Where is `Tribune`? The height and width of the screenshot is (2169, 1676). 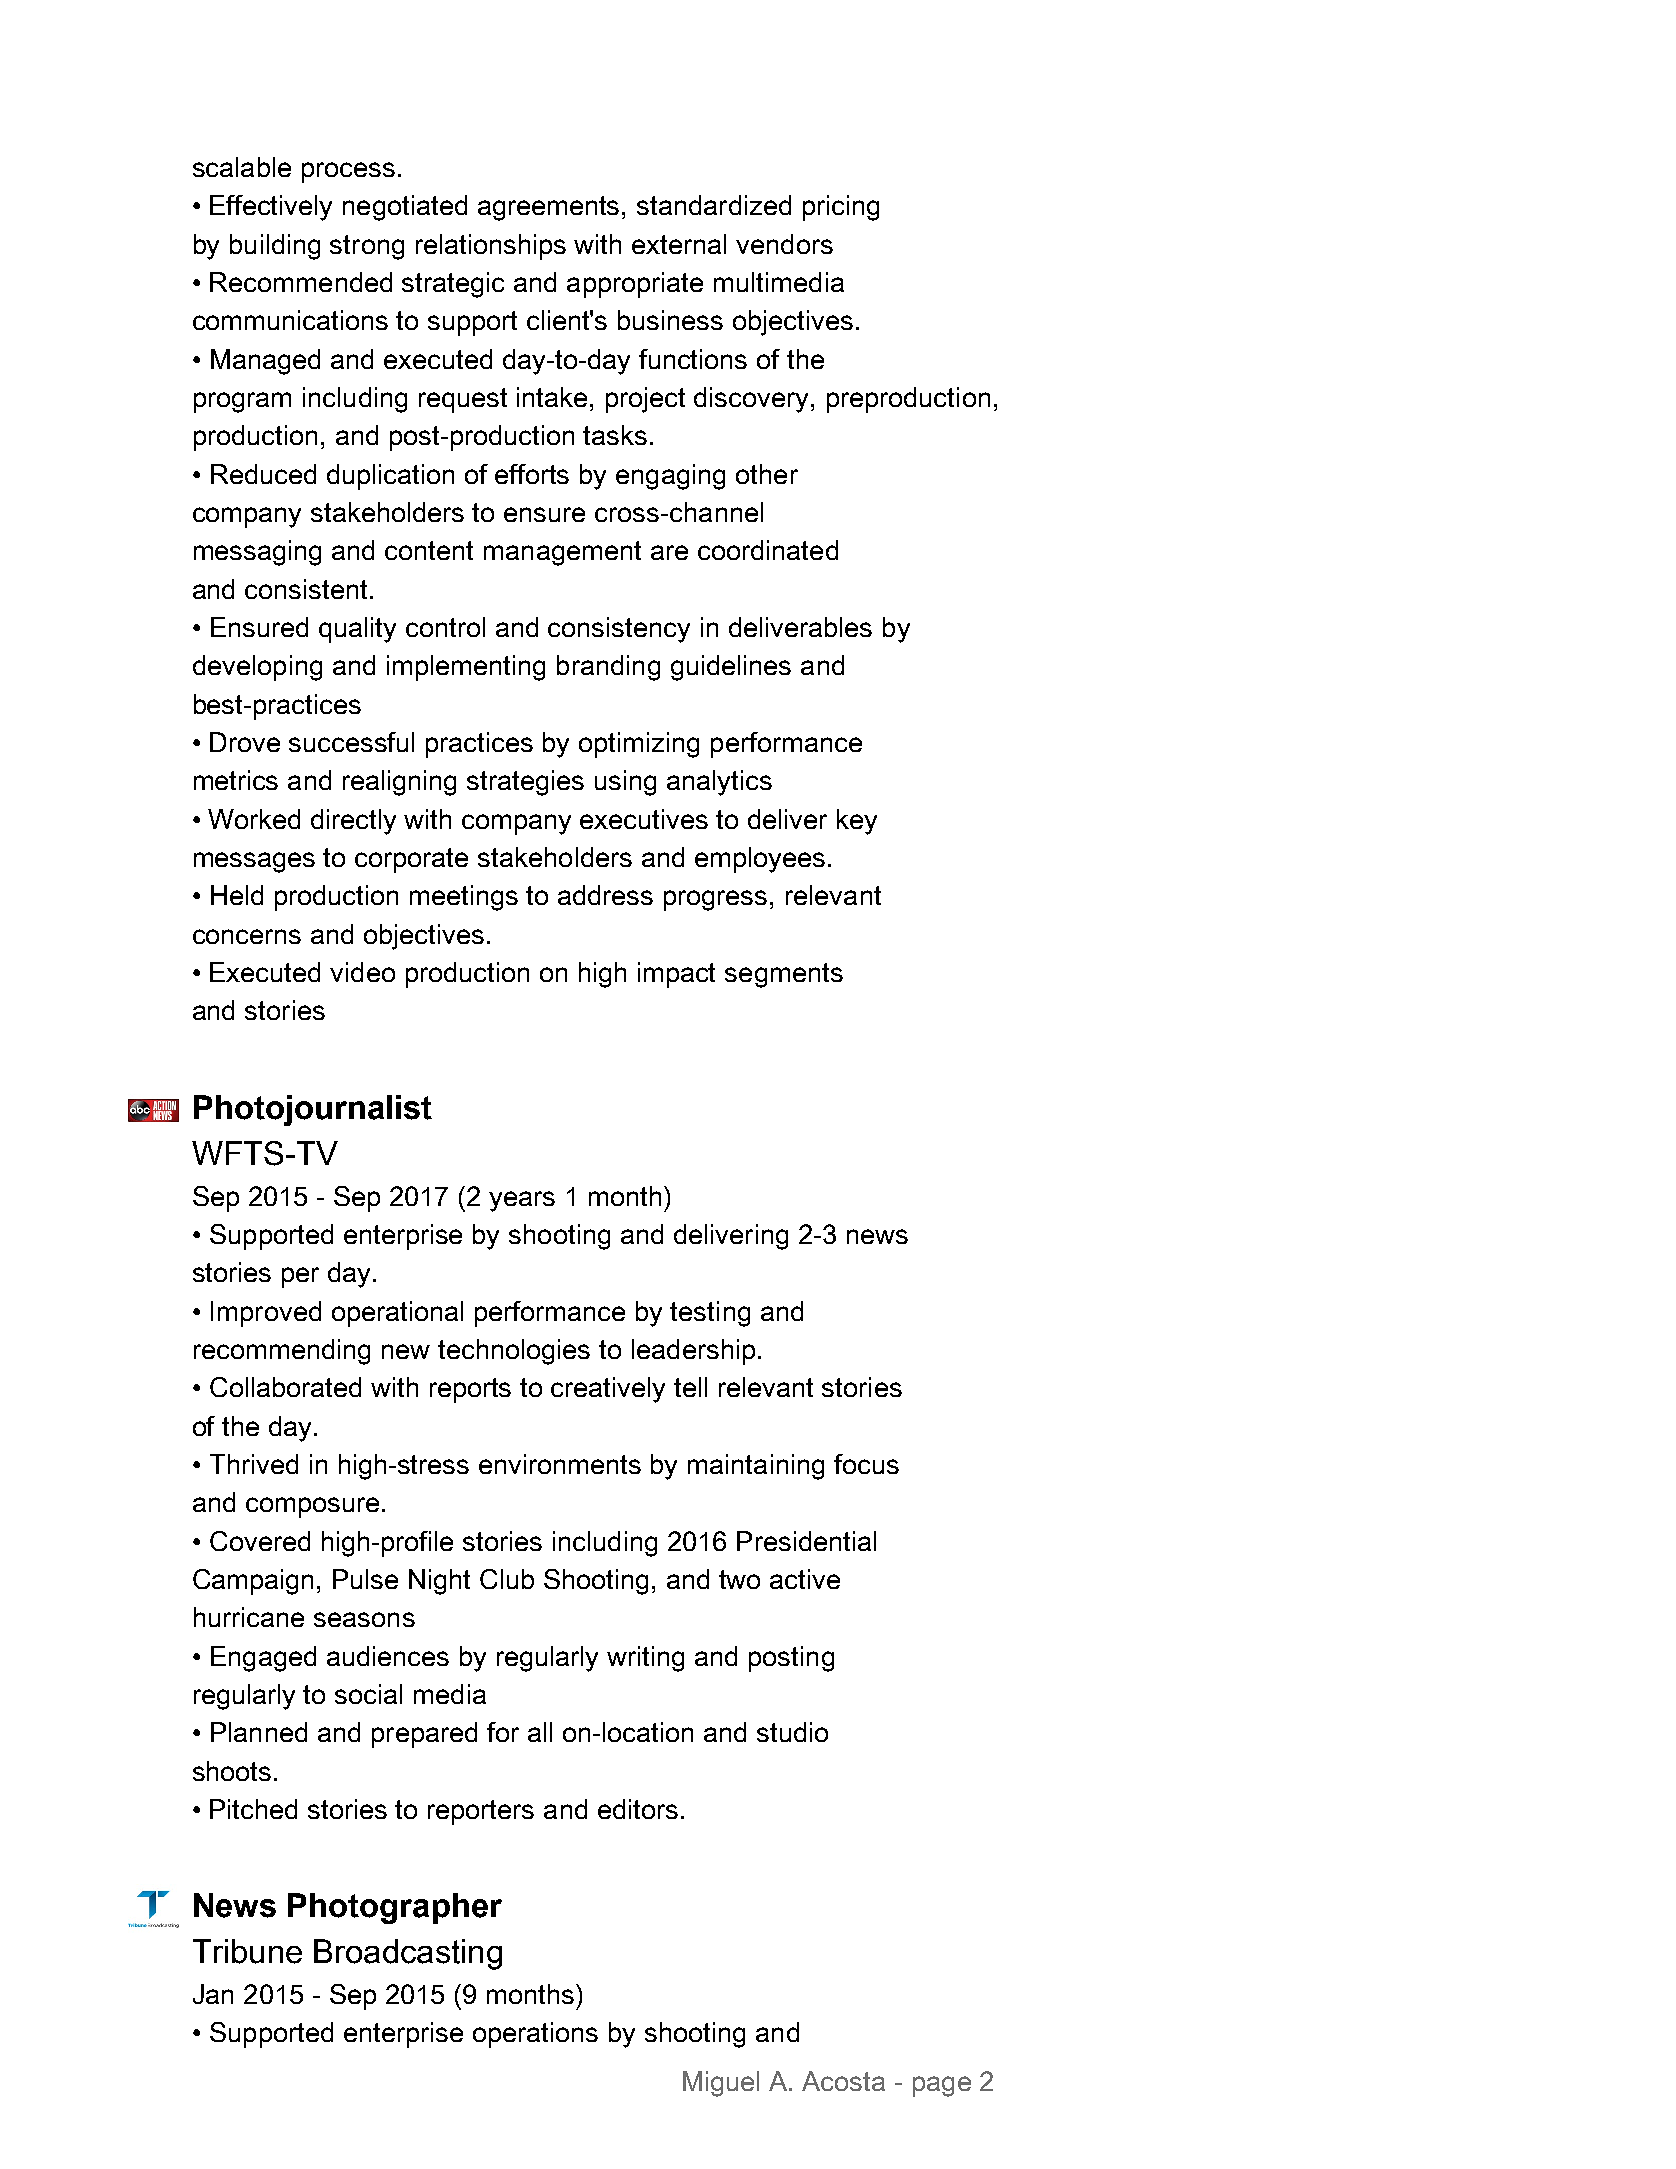 Tribune is located at coordinates (247, 1951).
